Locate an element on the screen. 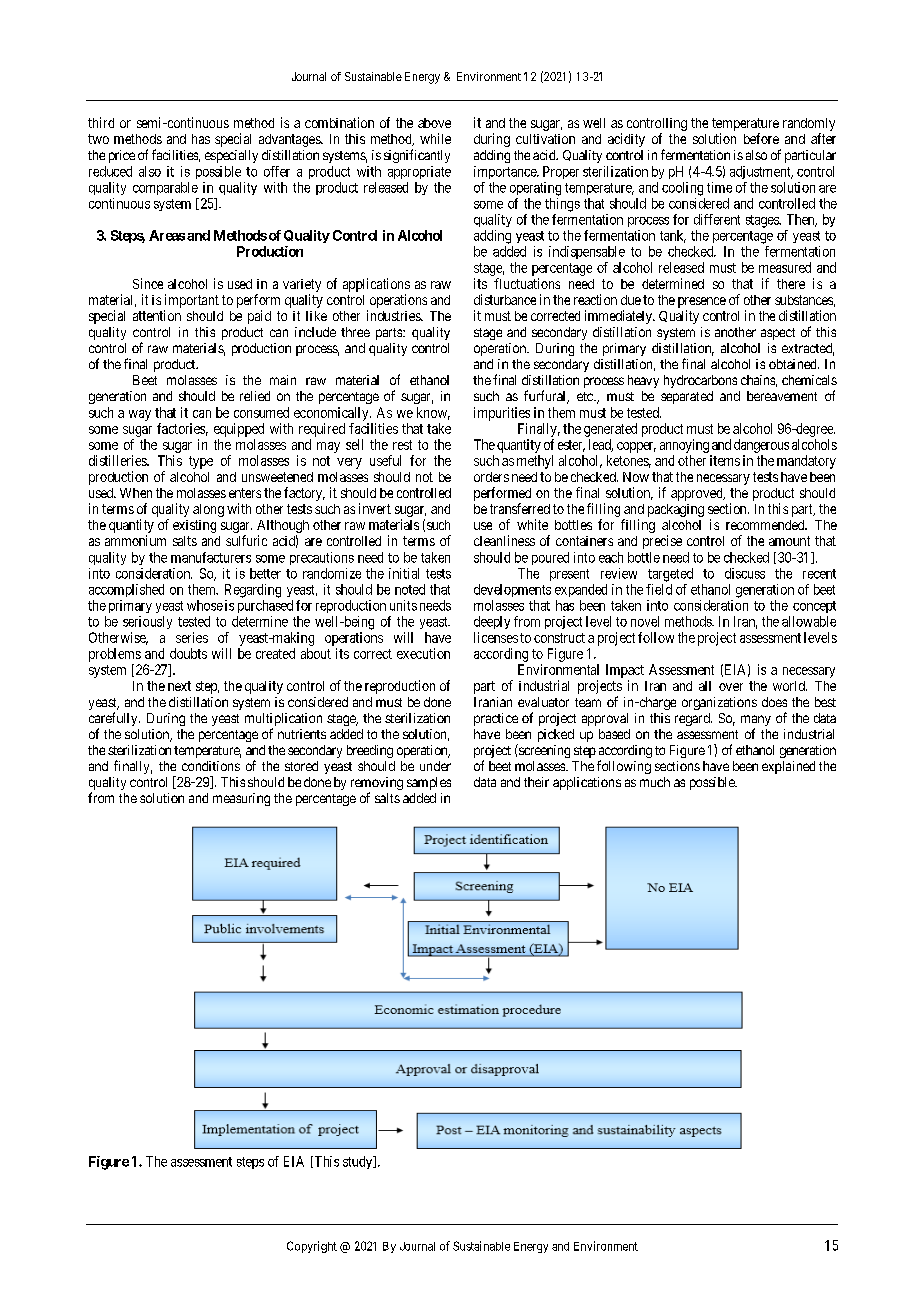 The height and width of the screenshot is (1308, 924). over is located at coordinates (731, 687).
